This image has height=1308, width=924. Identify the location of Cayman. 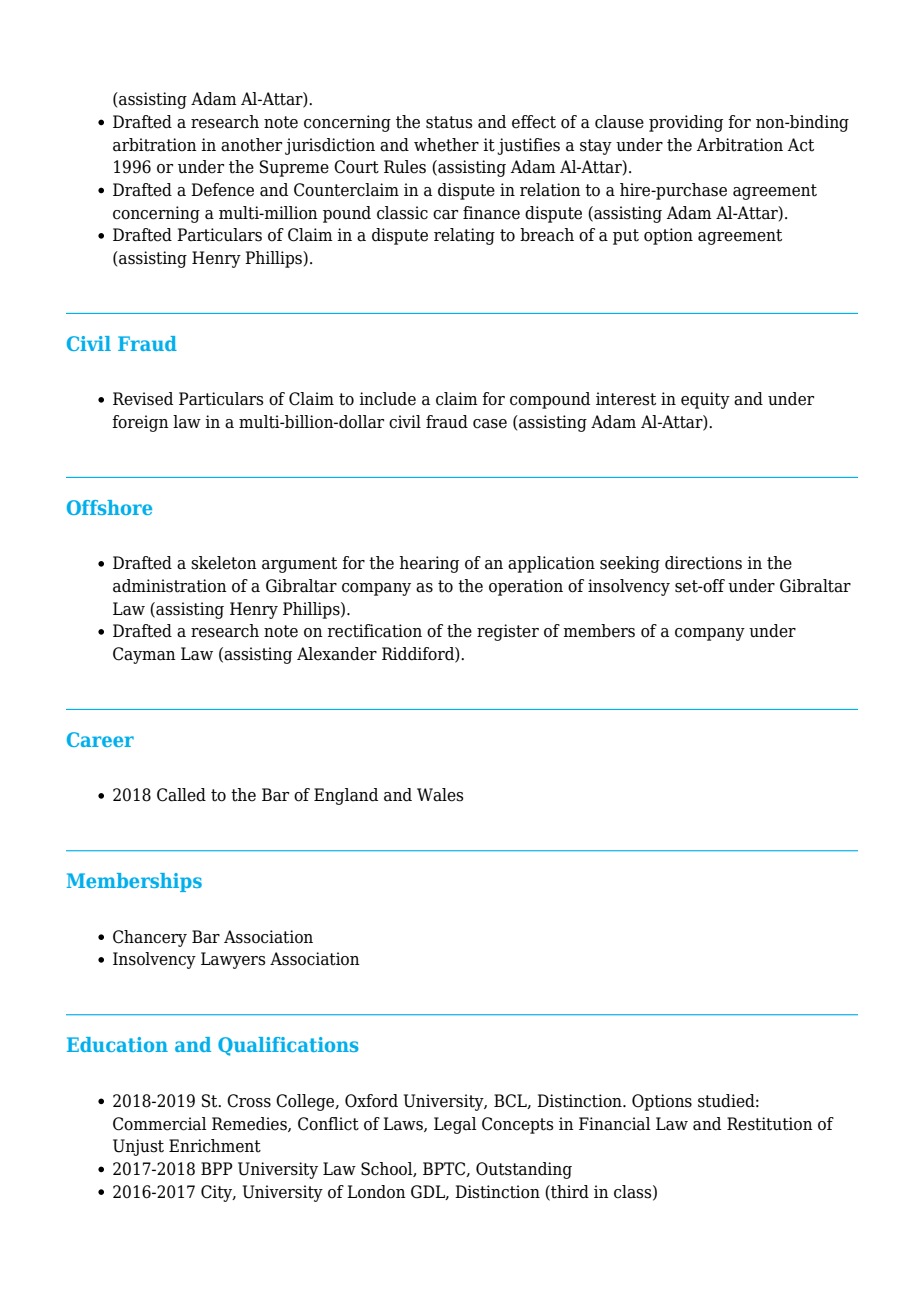
(144, 655).
